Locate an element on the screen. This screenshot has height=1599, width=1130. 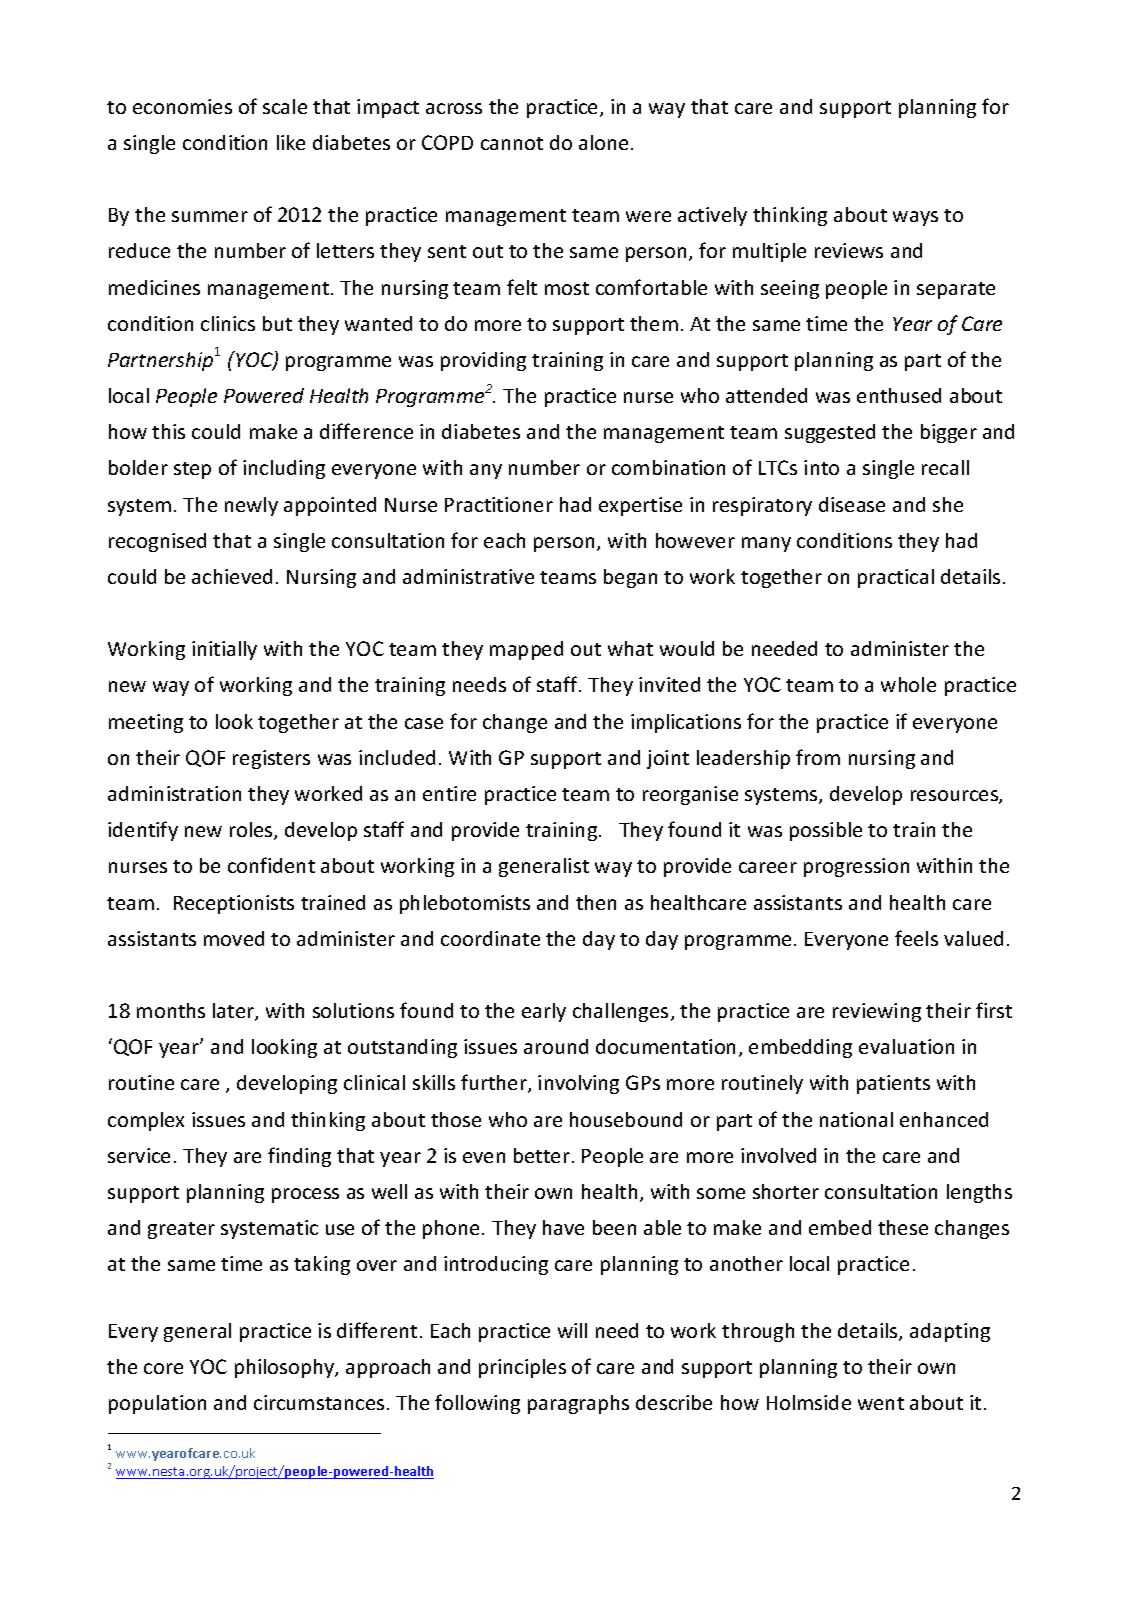
alone is located at coordinates (603, 142).
